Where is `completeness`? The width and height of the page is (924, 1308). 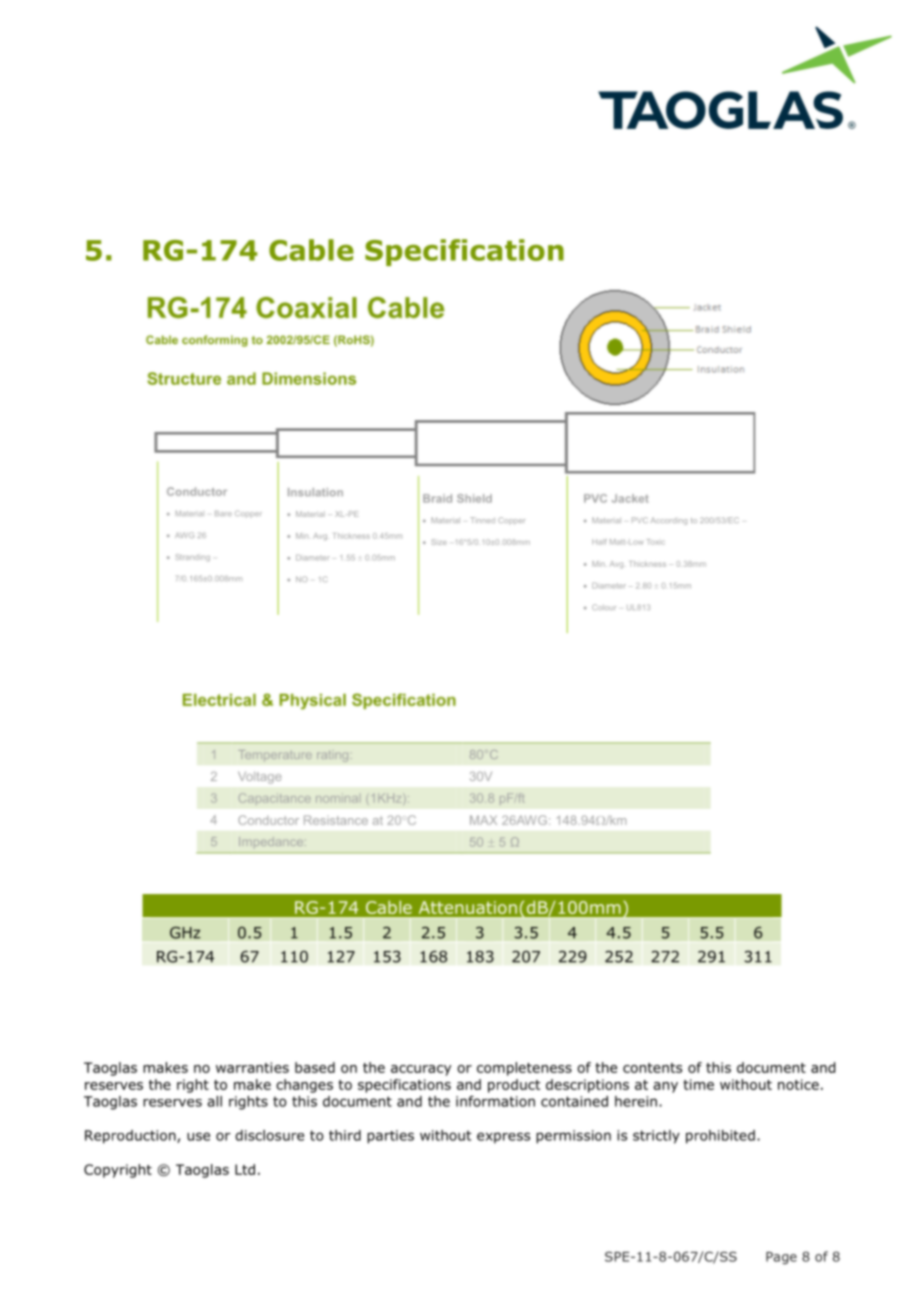
completeness is located at coordinates (524, 1069).
